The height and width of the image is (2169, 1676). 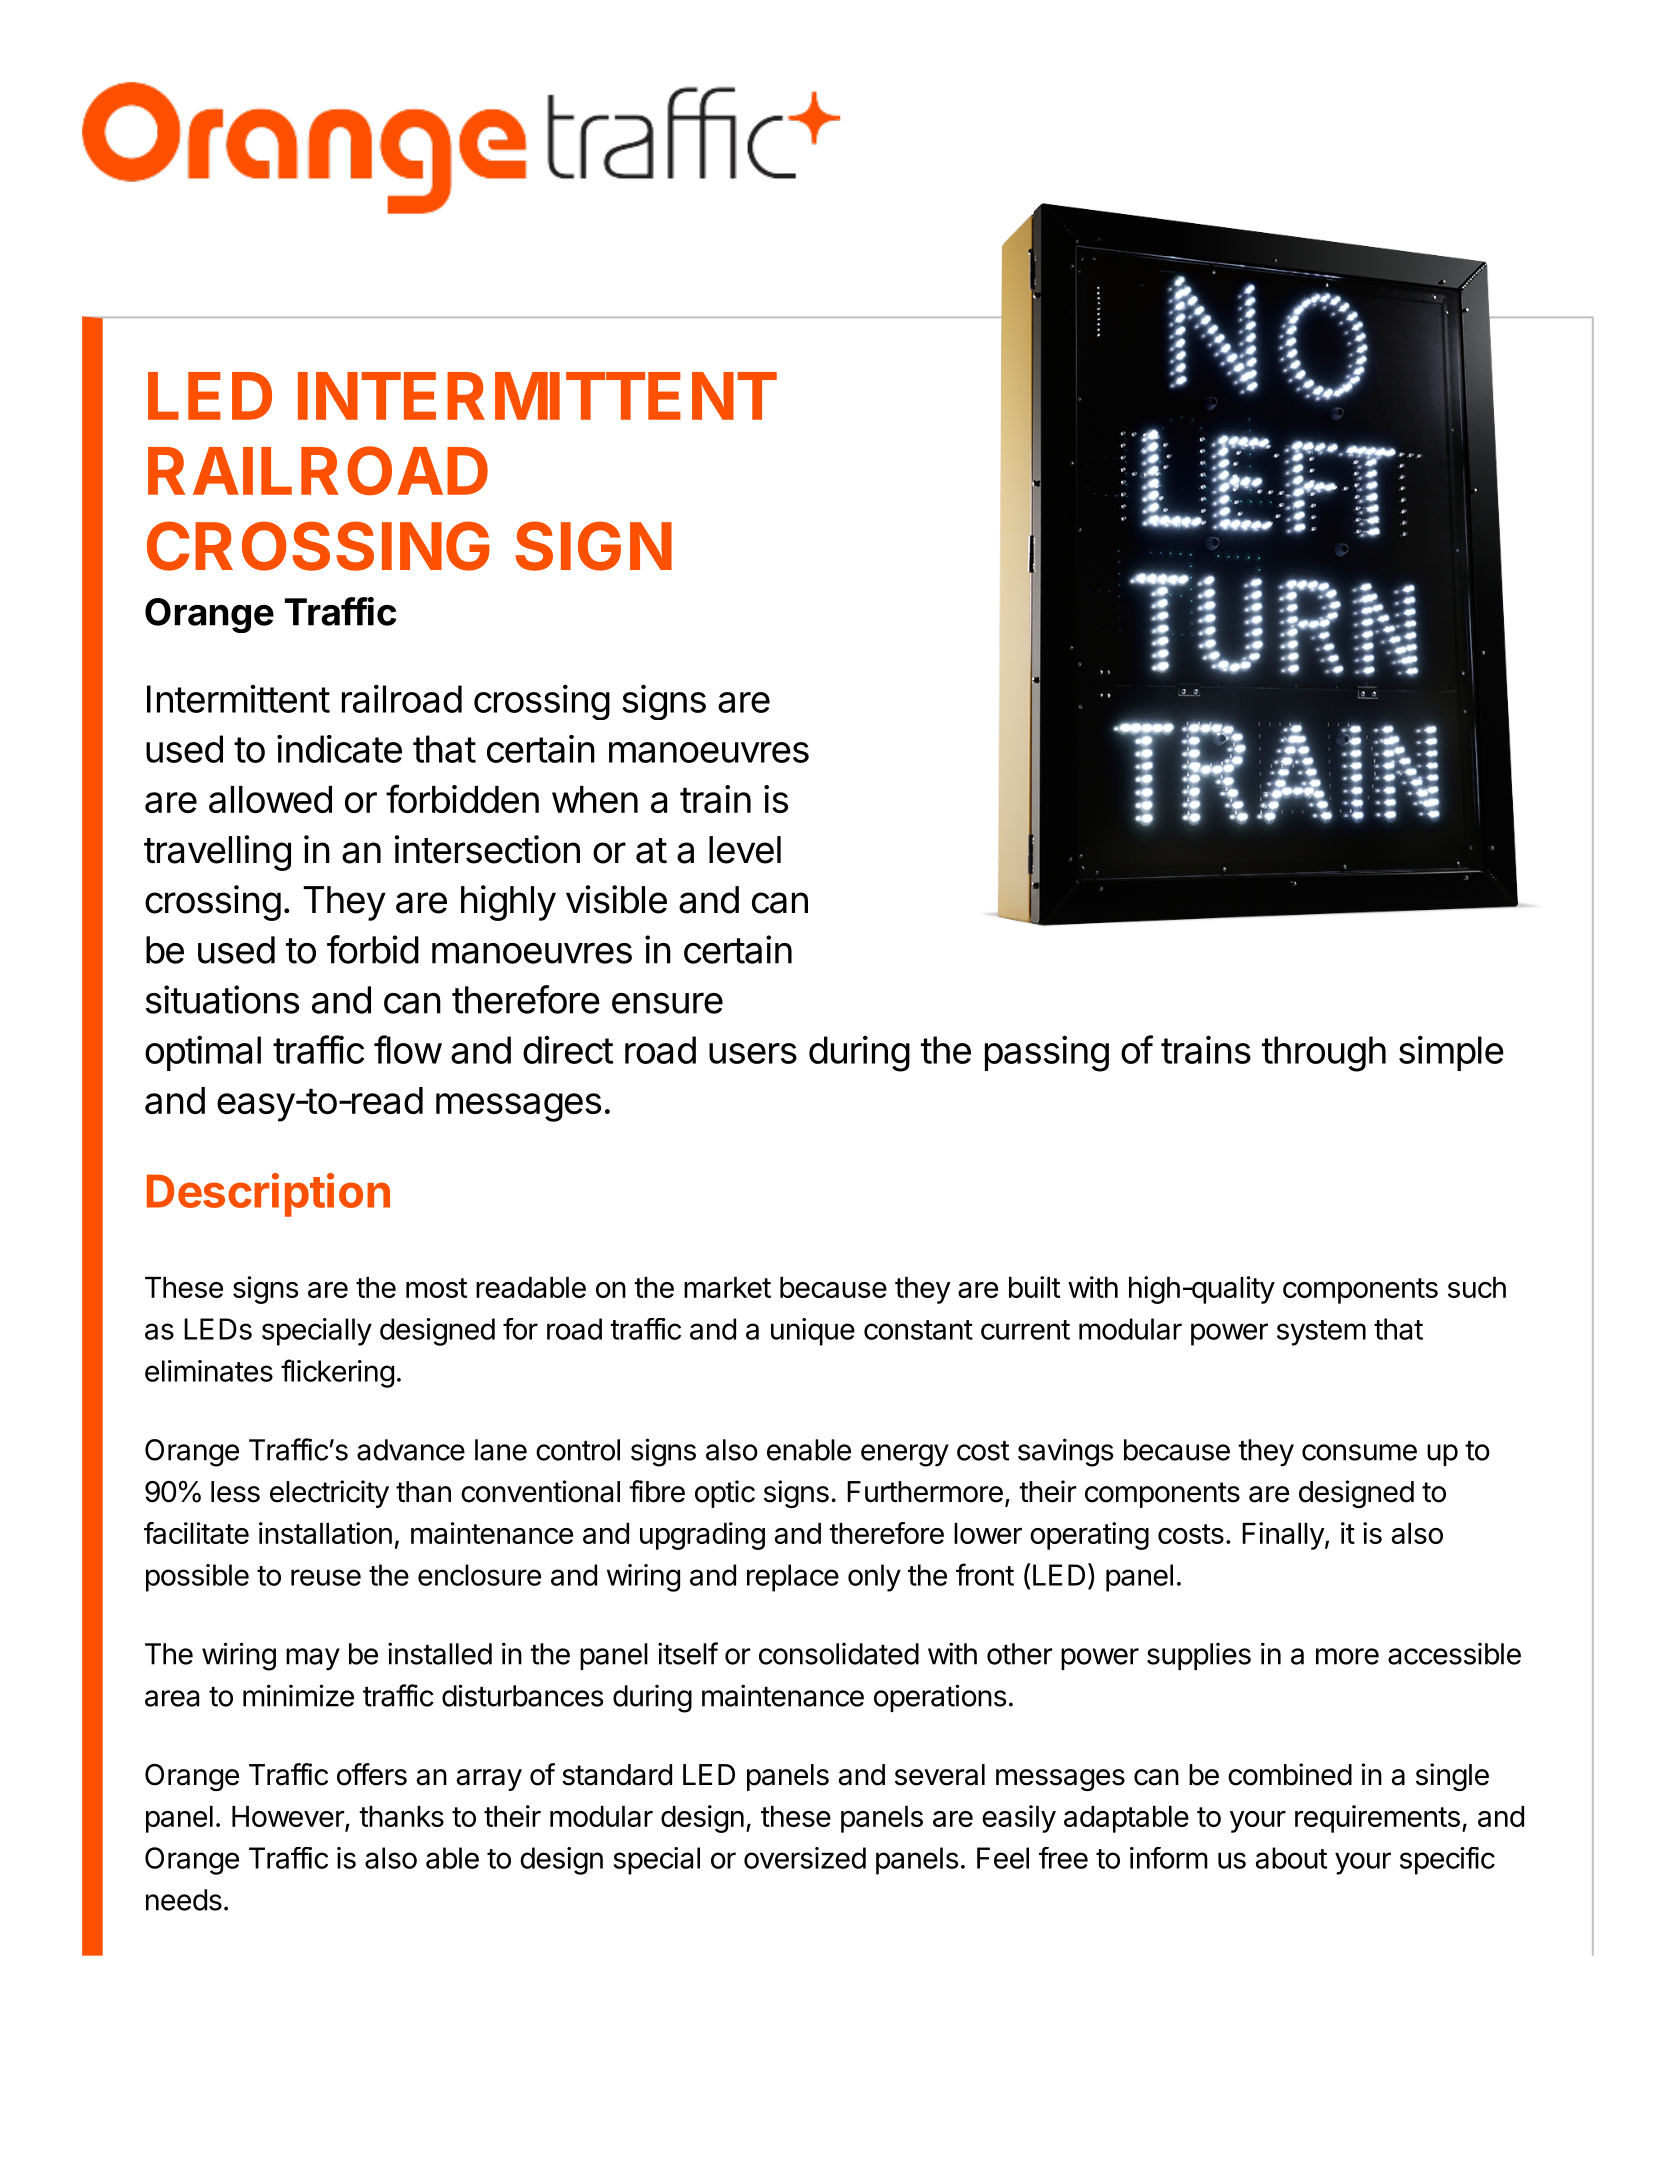 I want to click on simple, so click(x=1451, y=1053).
